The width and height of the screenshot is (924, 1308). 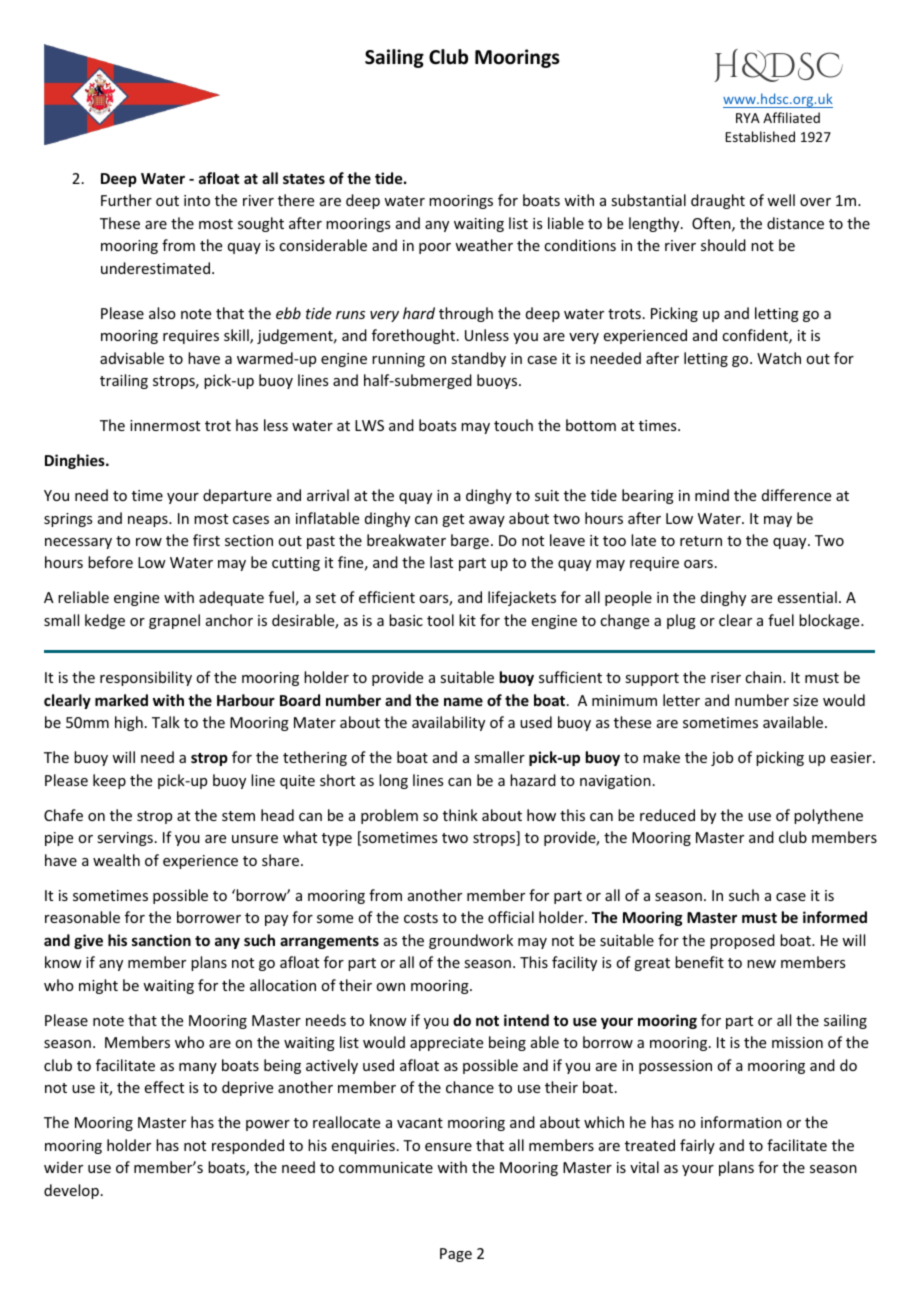 What do you see at coordinates (161, 940) in the screenshot?
I see `sanction` at bounding box center [161, 940].
